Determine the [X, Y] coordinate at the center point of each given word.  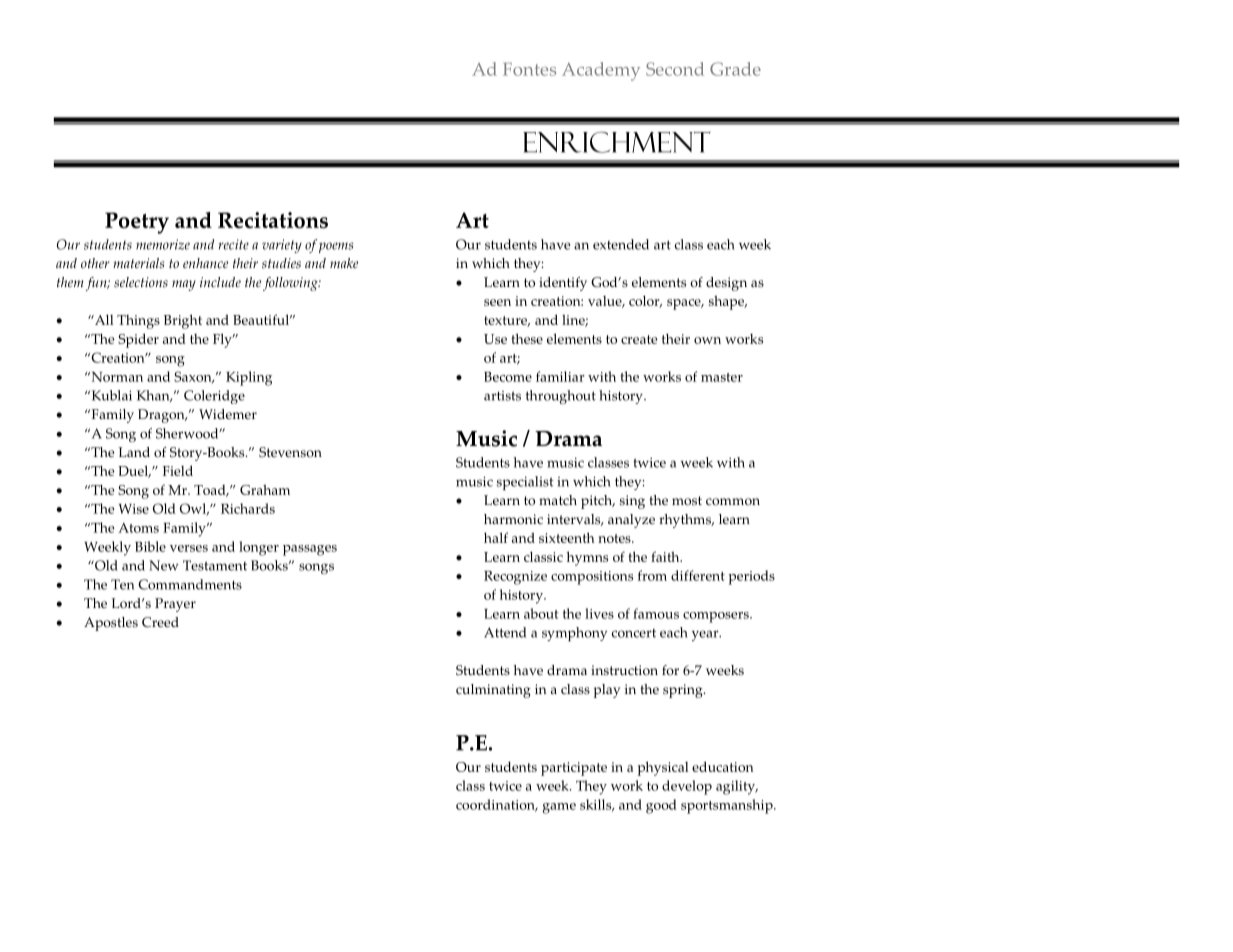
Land [134, 452]
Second [675, 69]
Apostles [111, 624]
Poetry [137, 223]
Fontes [529, 69]
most [687, 501]
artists [502, 396]
